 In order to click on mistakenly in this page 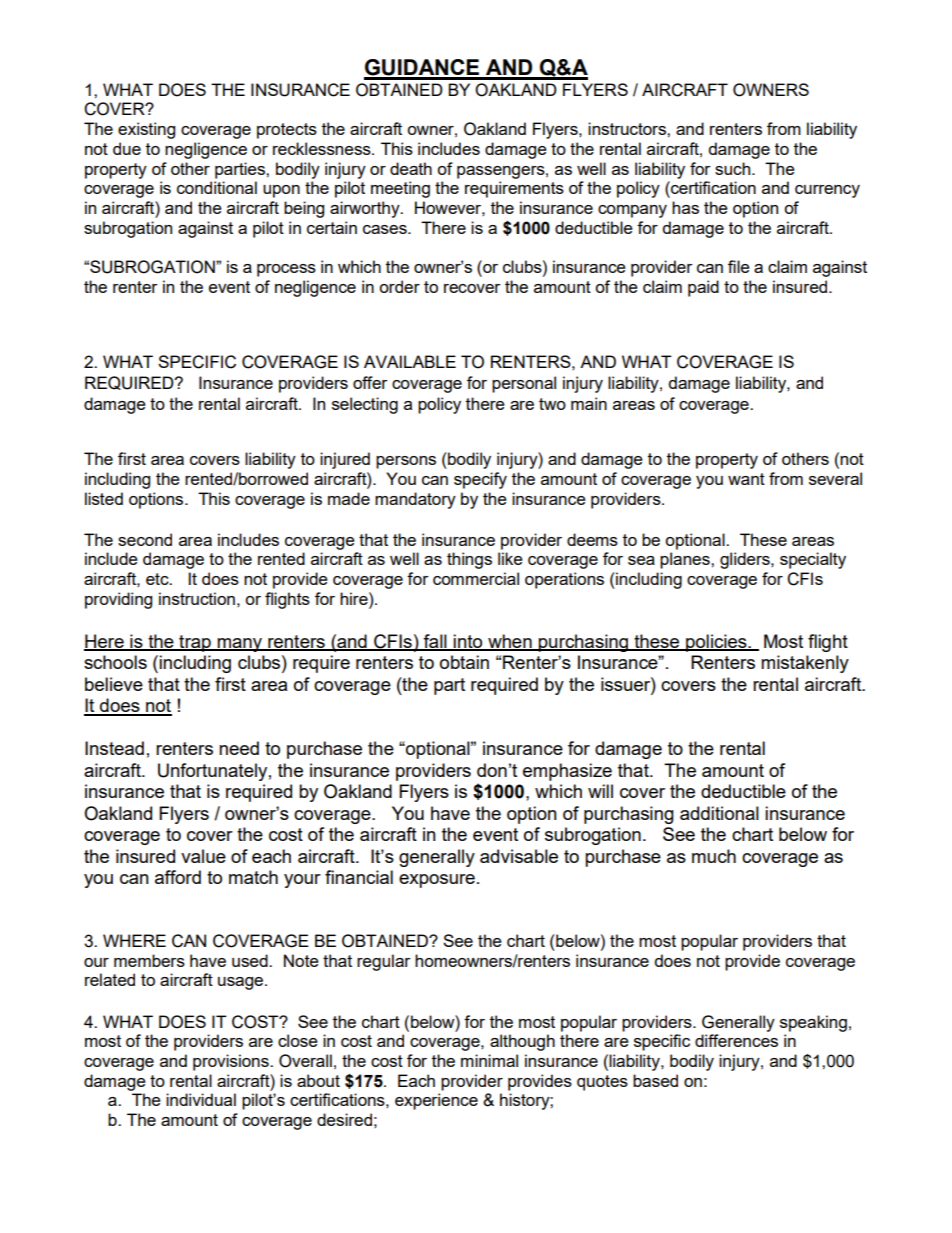, I will do `click(805, 664)`.
